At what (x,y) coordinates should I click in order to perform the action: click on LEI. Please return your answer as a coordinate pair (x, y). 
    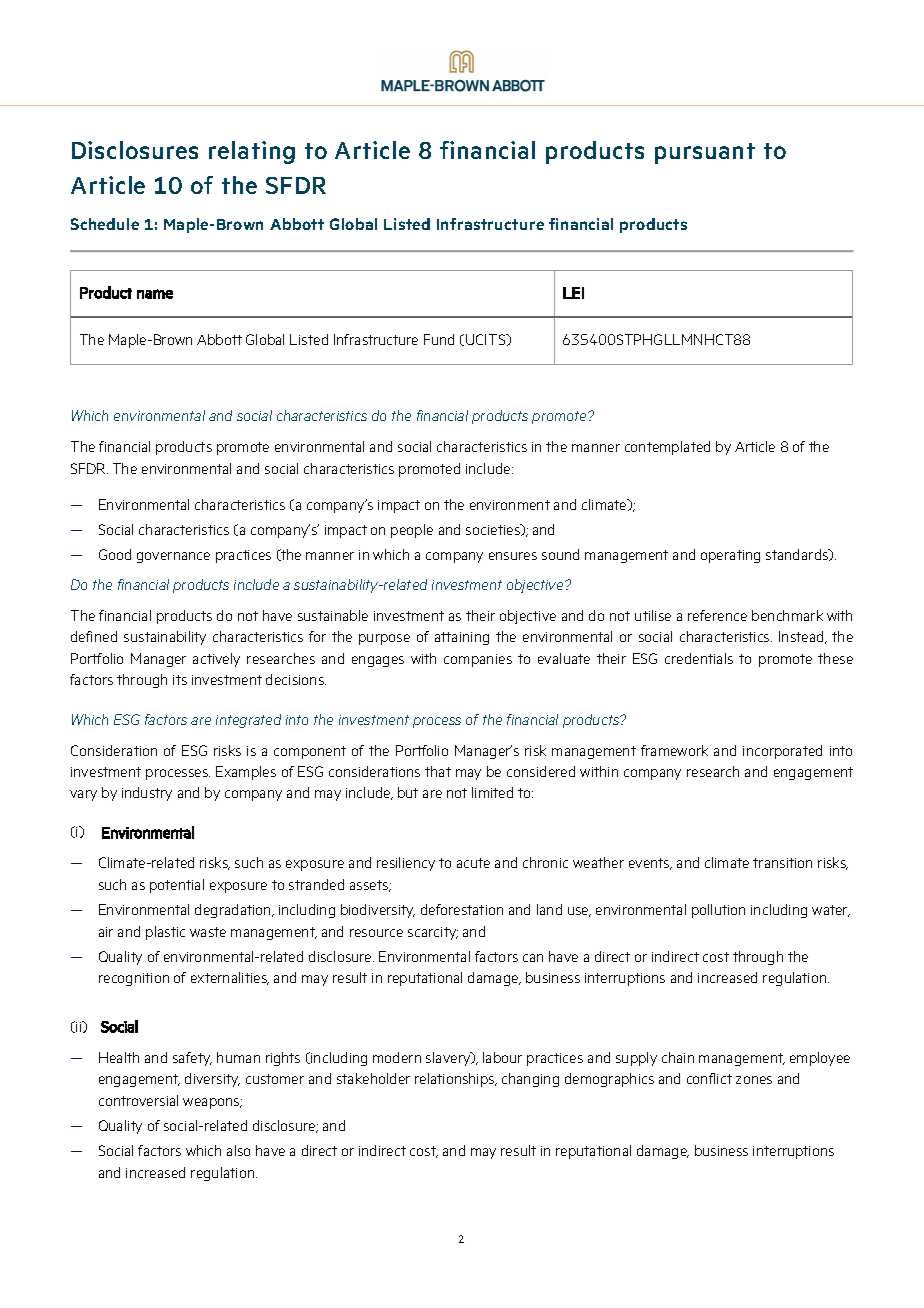
    Looking at the image, I should click on (573, 293).
